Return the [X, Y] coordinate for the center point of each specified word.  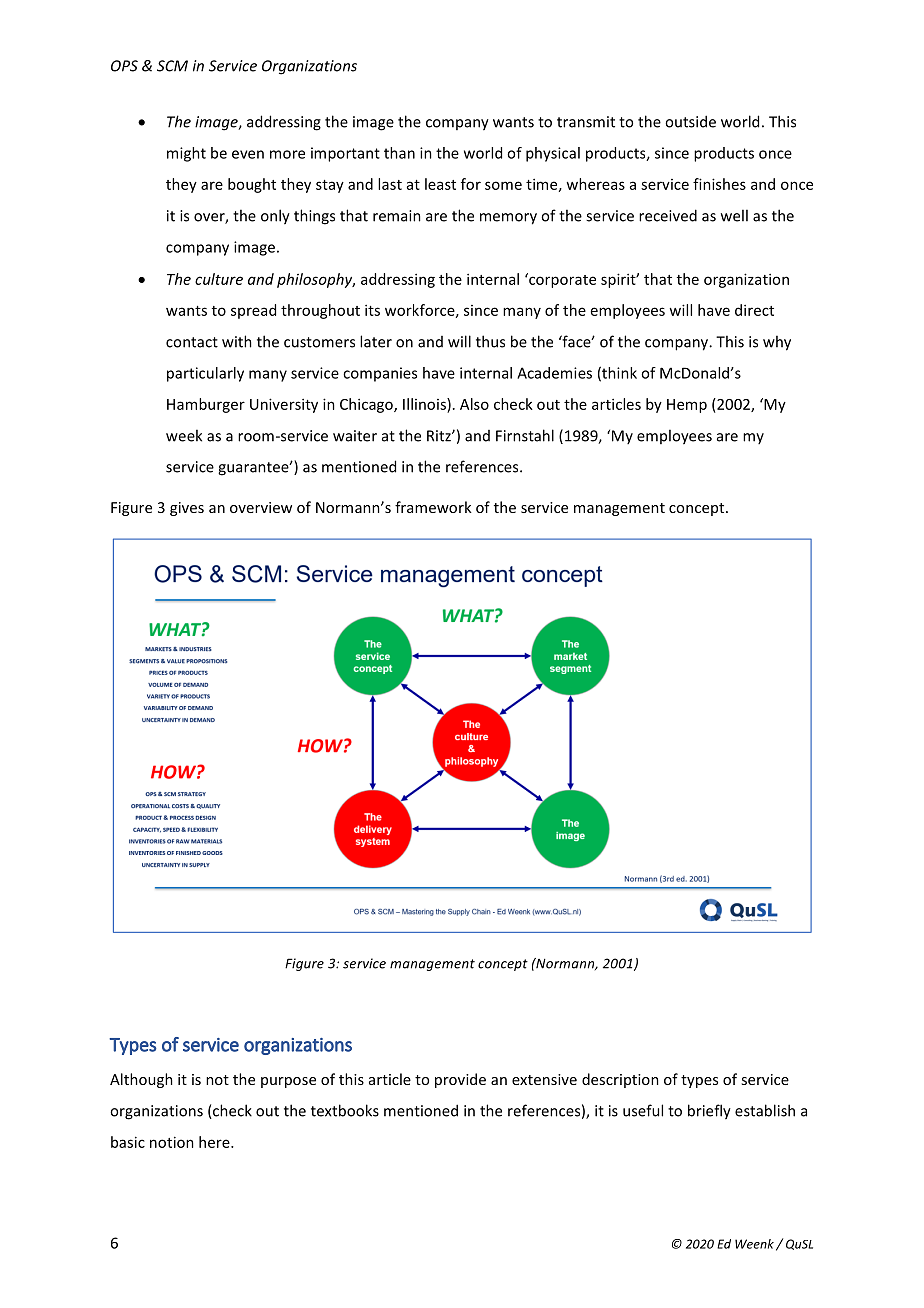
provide [460, 1080]
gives [187, 509]
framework [433, 507]
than [399, 153]
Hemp [687, 406]
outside [690, 121]
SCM [172, 66]
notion [172, 1142]
